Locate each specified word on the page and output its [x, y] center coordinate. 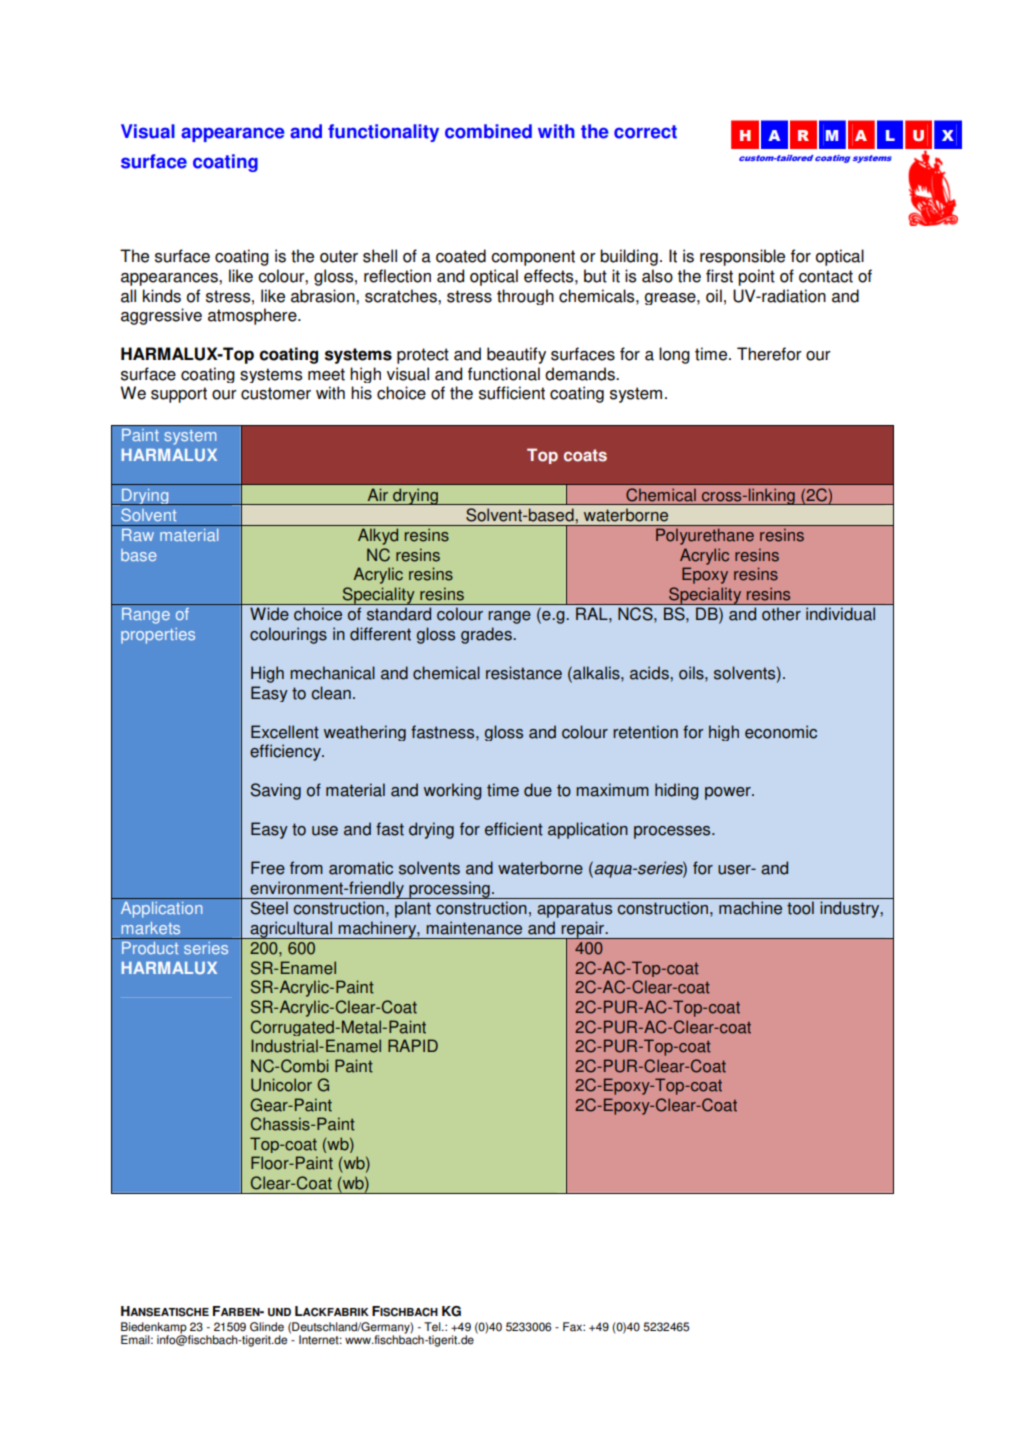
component [533, 258]
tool [800, 908]
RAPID [413, 1045]
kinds [162, 296]
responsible [742, 257]
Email [136, 1340]
